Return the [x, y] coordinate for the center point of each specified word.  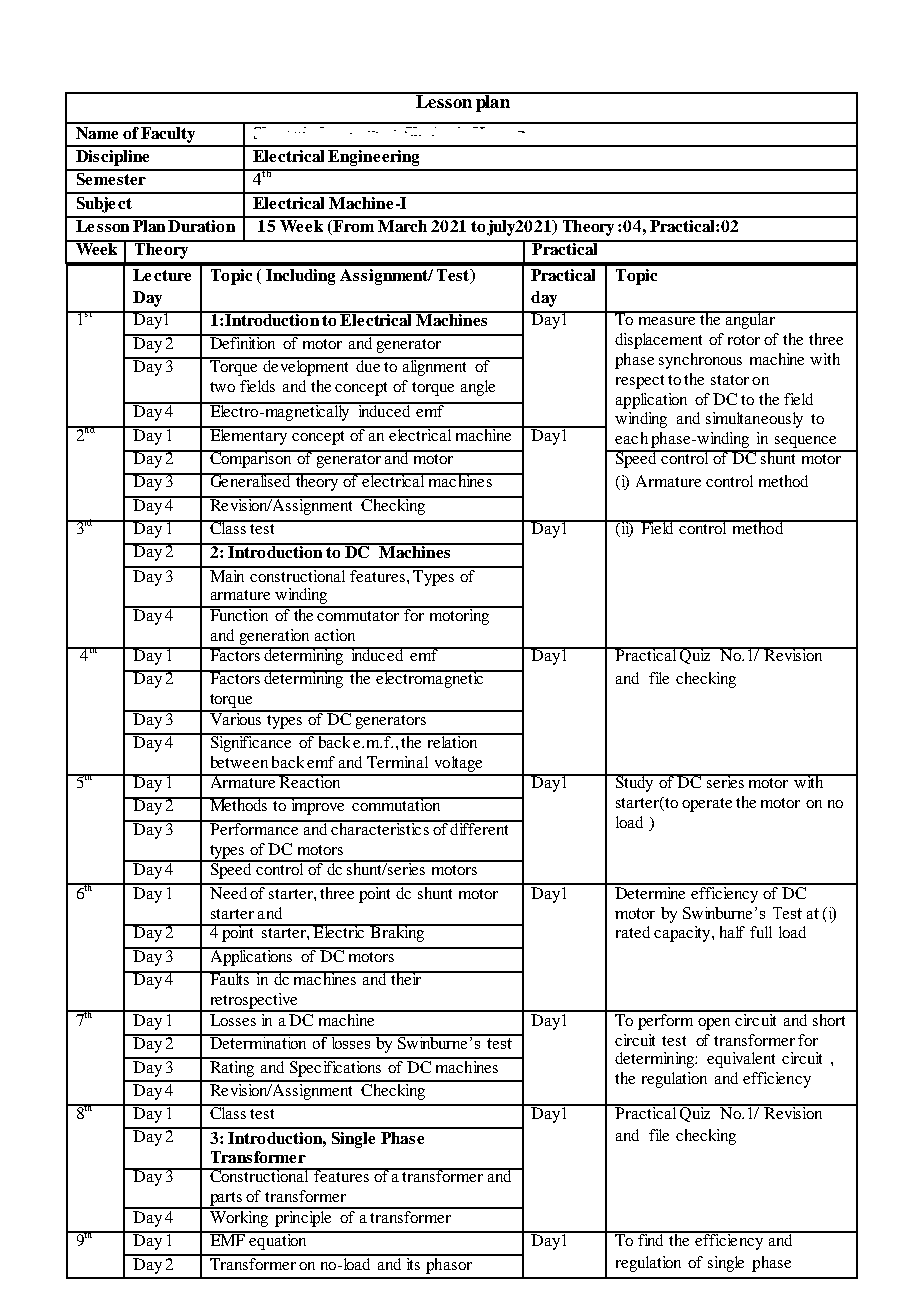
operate [707, 805]
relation [452, 741]
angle [478, 388]
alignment [435, 366]
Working [239, 1217]
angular [750, 320]
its [413, 1262]
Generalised [250, 480]
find [651, 1239]
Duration [202, 224]
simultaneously [754, 420]
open [714, 1024]
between [239, 762]
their [406, 978]
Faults [229, 978]
